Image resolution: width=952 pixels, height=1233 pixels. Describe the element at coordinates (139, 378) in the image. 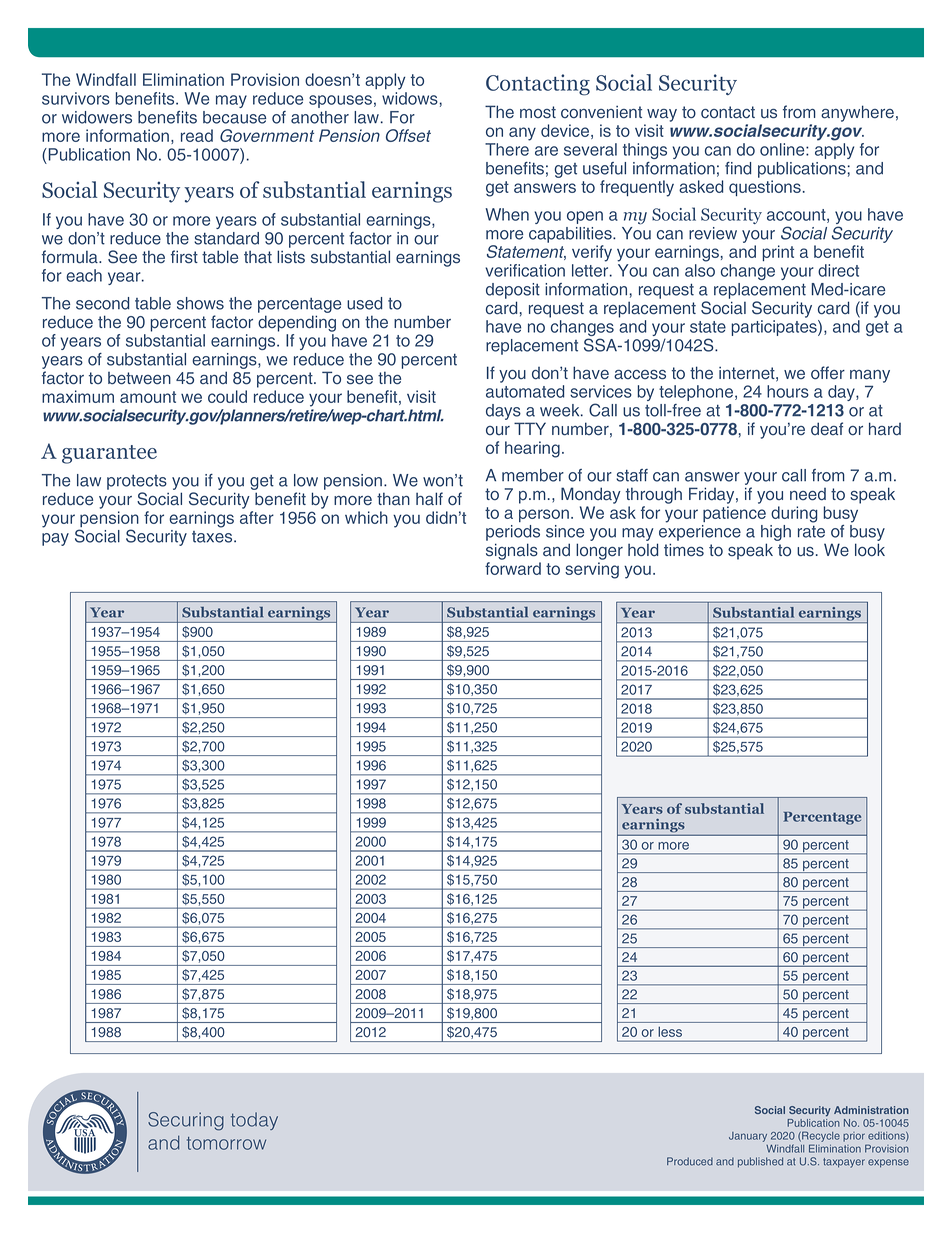

I see `between` at that location.
